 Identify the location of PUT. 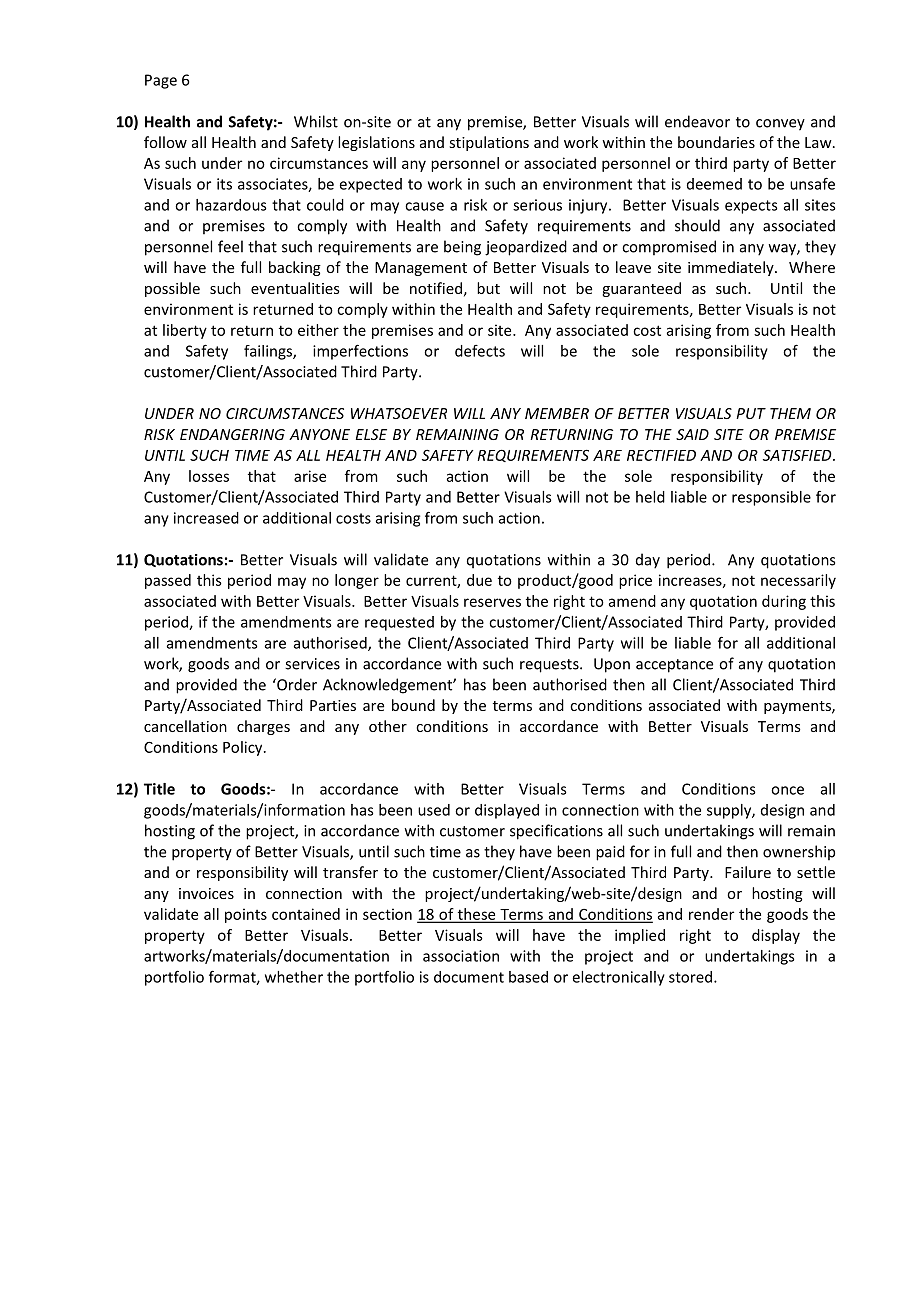
(751, 413).
